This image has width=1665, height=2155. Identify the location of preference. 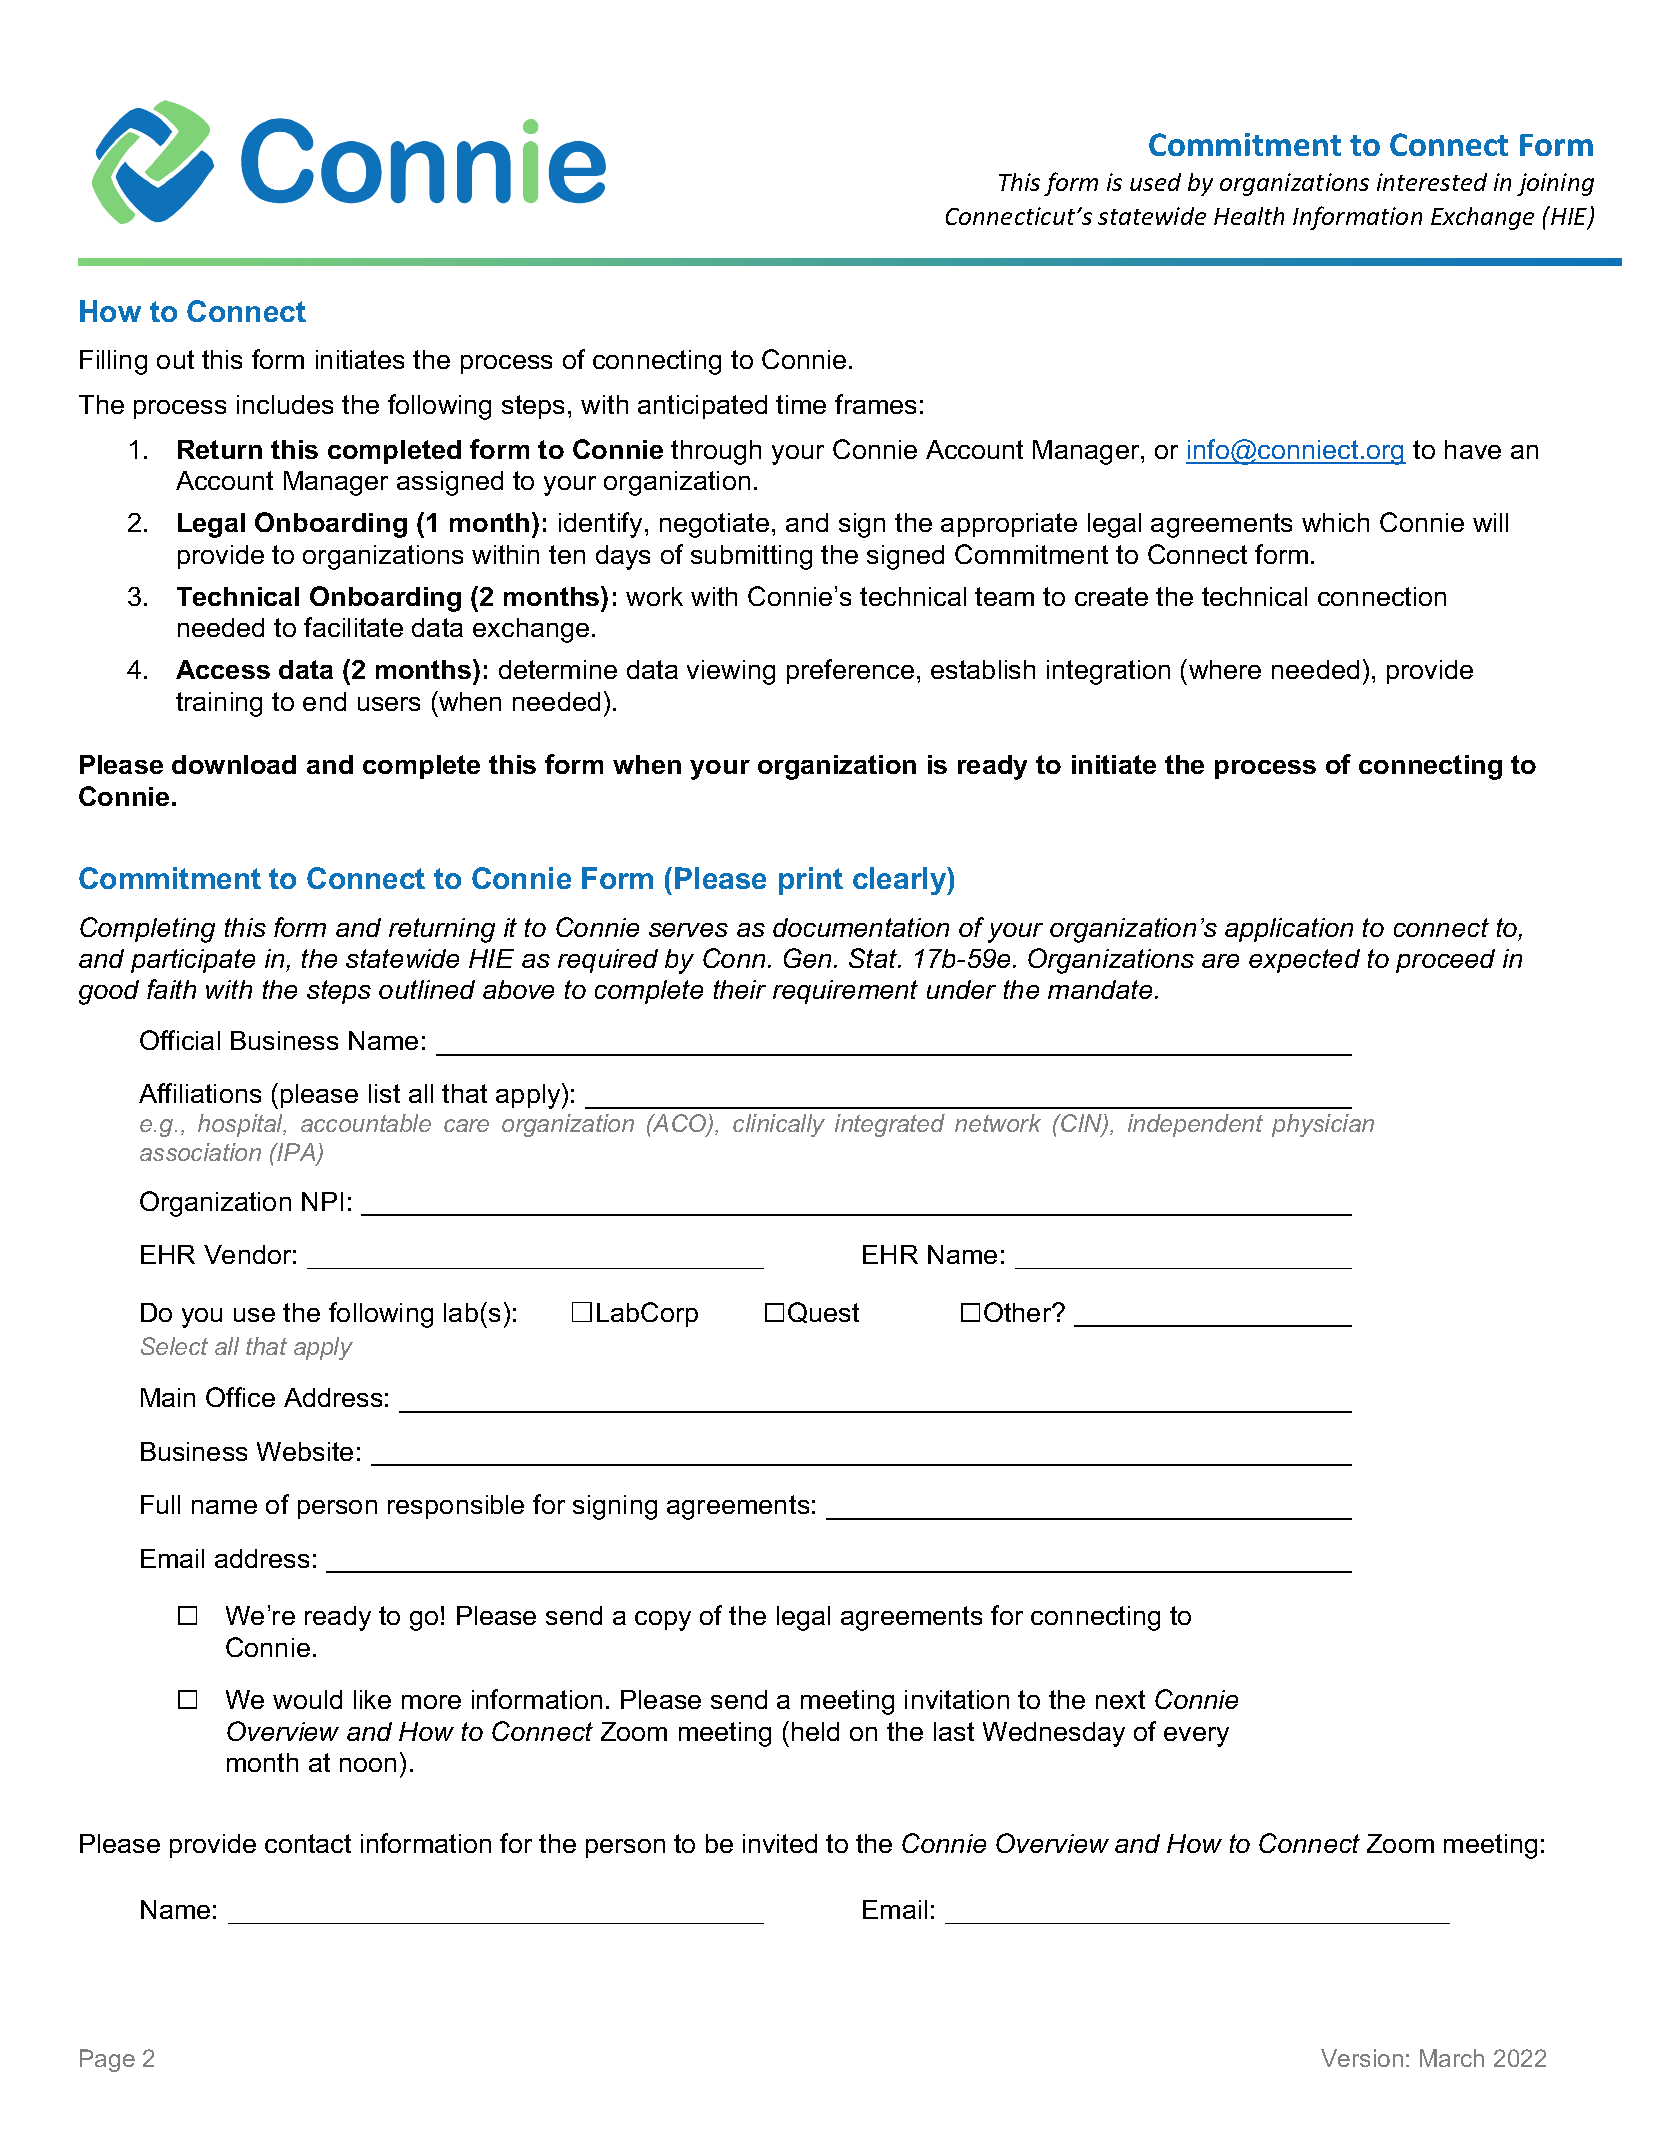
(850, 671).
